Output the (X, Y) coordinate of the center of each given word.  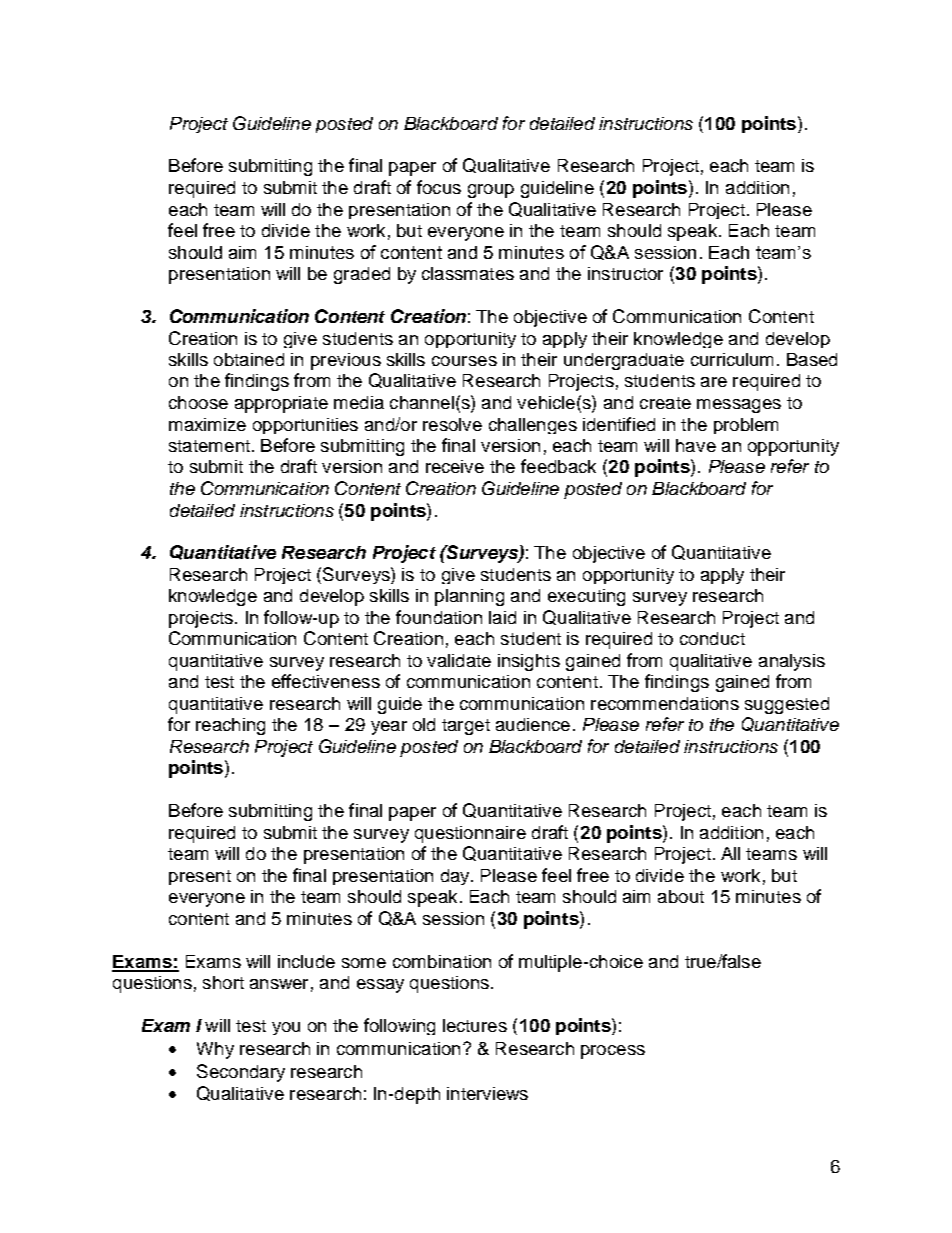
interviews (487, 1093)
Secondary (241, 1073)
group (491, 191)
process (613, 1052)
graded (362, 275)
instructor (625, 273)
